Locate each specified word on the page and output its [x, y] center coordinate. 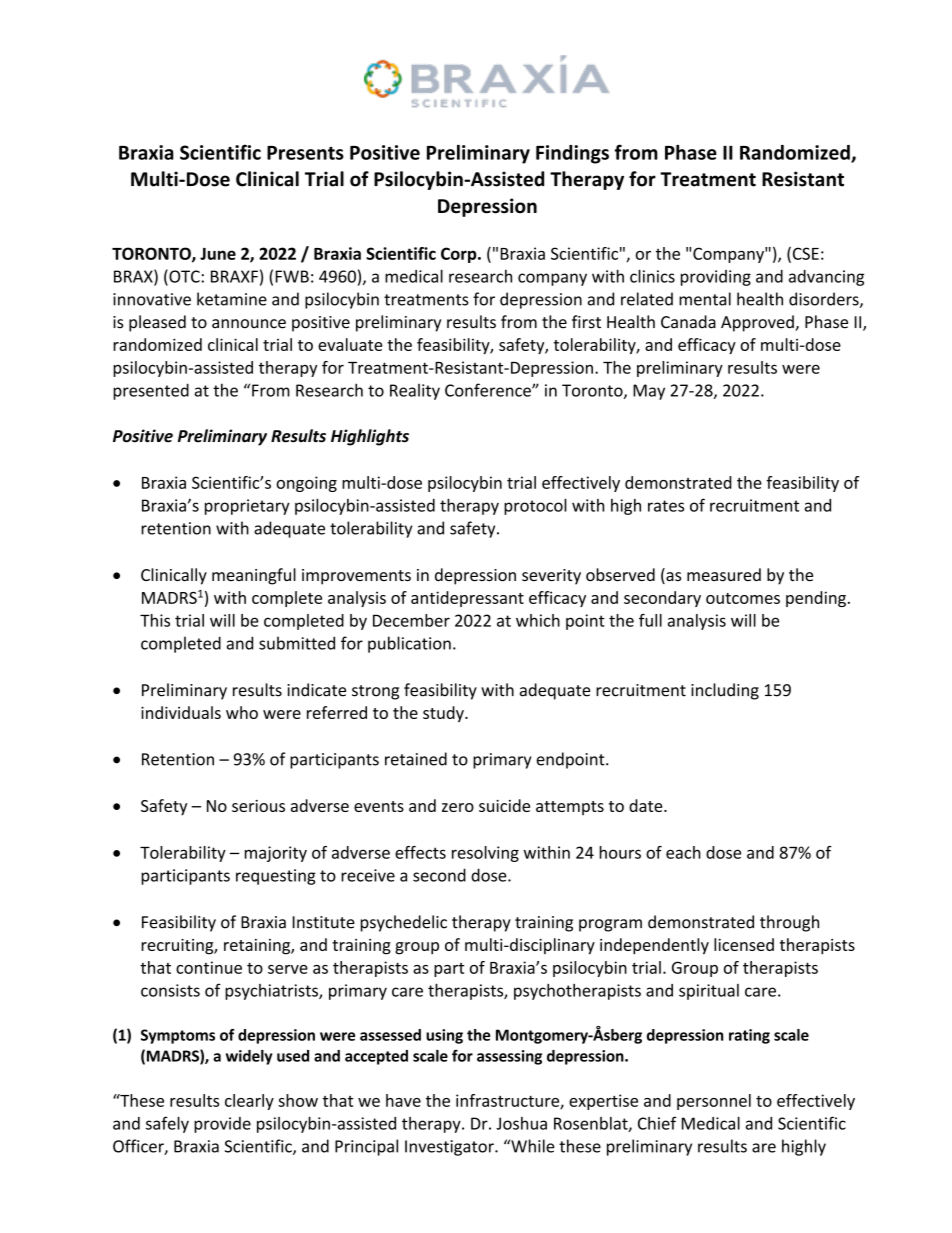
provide [222, 1125]
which [538, 620]
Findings [572, 154]
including [725, 691]
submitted [297, 643]
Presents [305, 153]
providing [716, 278]
